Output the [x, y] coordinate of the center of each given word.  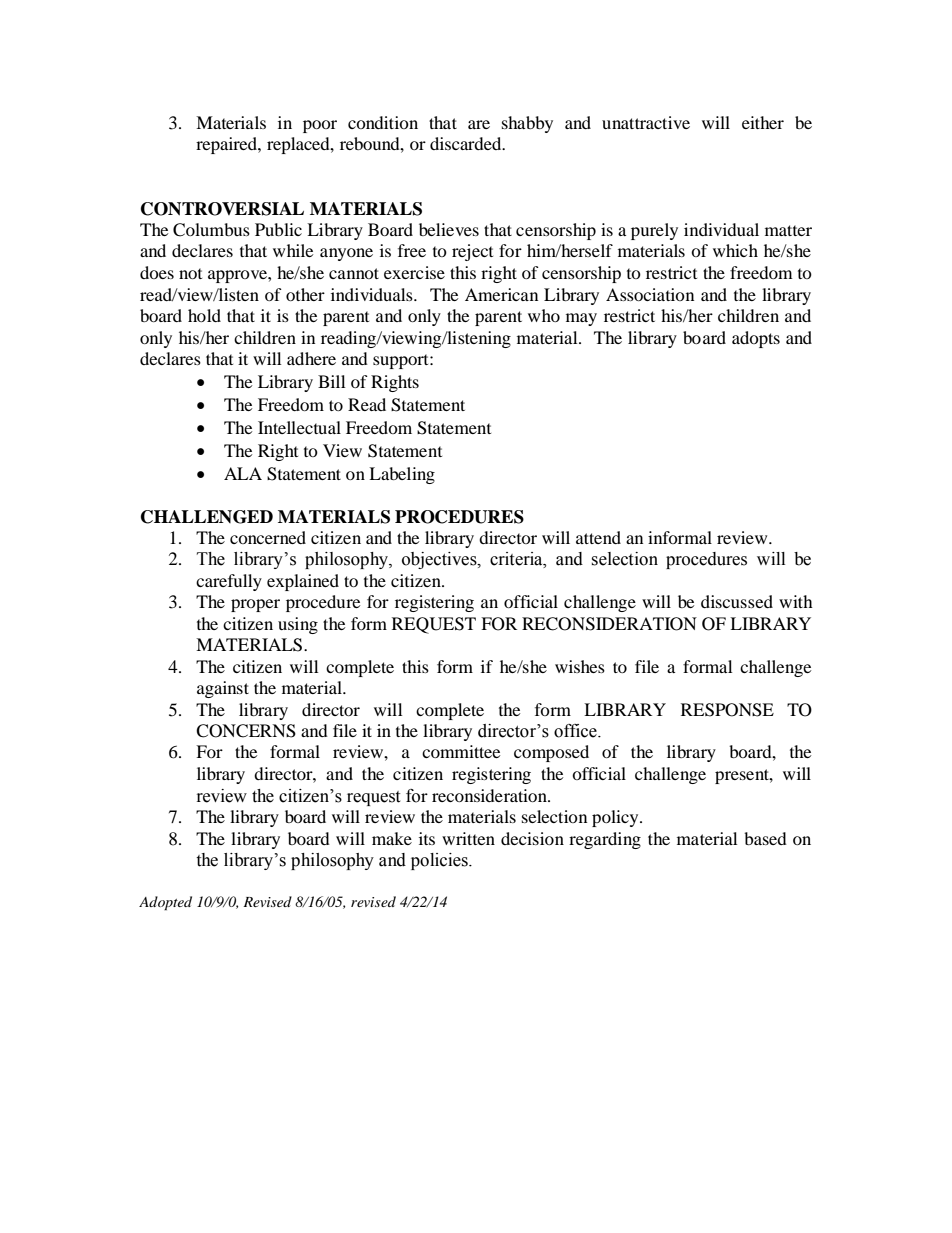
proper [255, 605]
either [763, 122]
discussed [737, 601]
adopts [756, 339]
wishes [580, 666]
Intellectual [299, 427]
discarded [467, 143]
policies [440, 861]
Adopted [165, 903]
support [402, 361]
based [765, 838]
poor [320, 126]
